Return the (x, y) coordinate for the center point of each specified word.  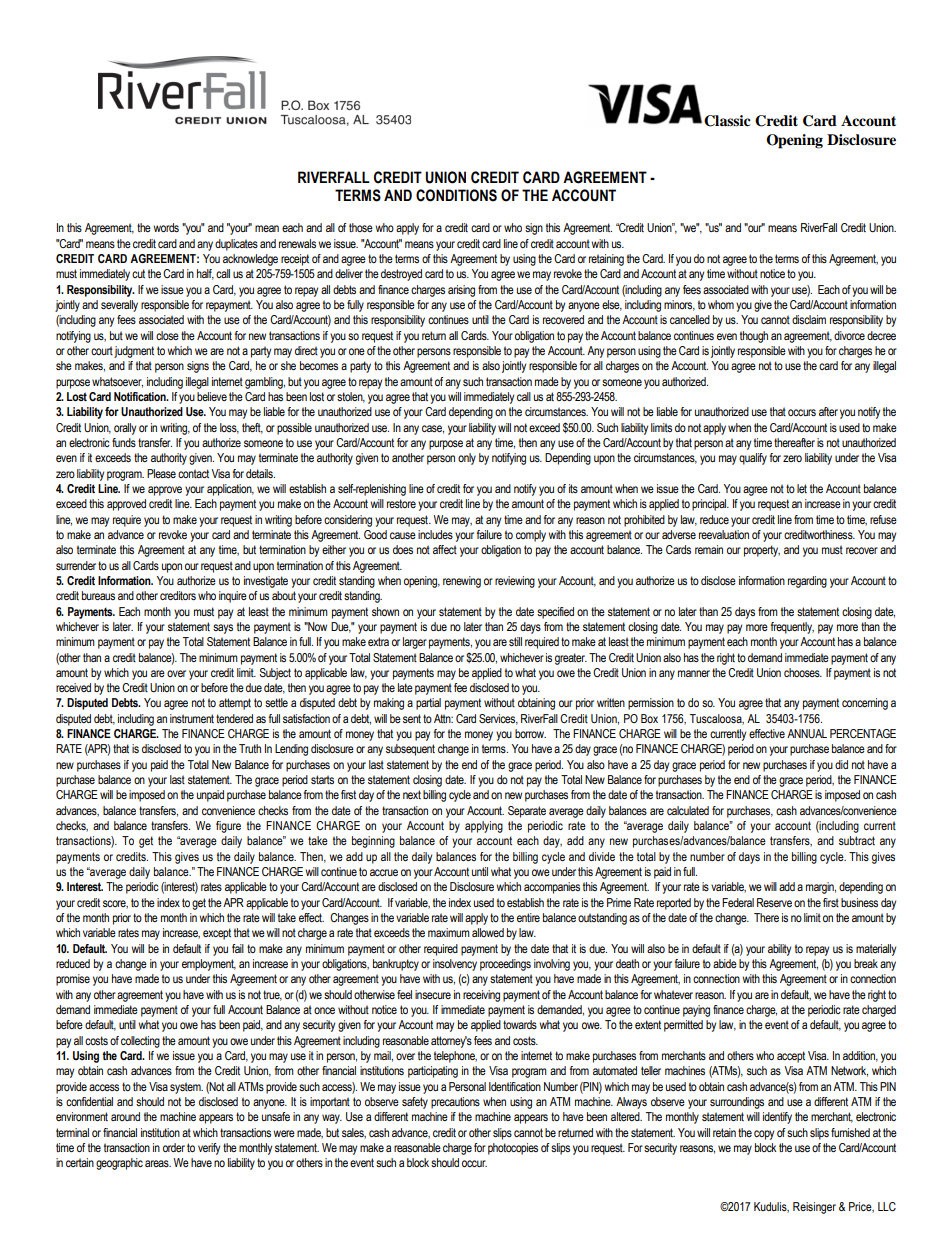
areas (158, 1163)
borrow (530, 733)
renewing (462, 582)
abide (725, 963)
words (166, 227)
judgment (134, 352)
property (762, 551)
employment (209, 965)
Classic (727, 121)
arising (461, 291)
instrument (192, 718)
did (841, 764)
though (754, 337)
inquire (233, 597)
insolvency (455, 965)
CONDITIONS (456, 195)
